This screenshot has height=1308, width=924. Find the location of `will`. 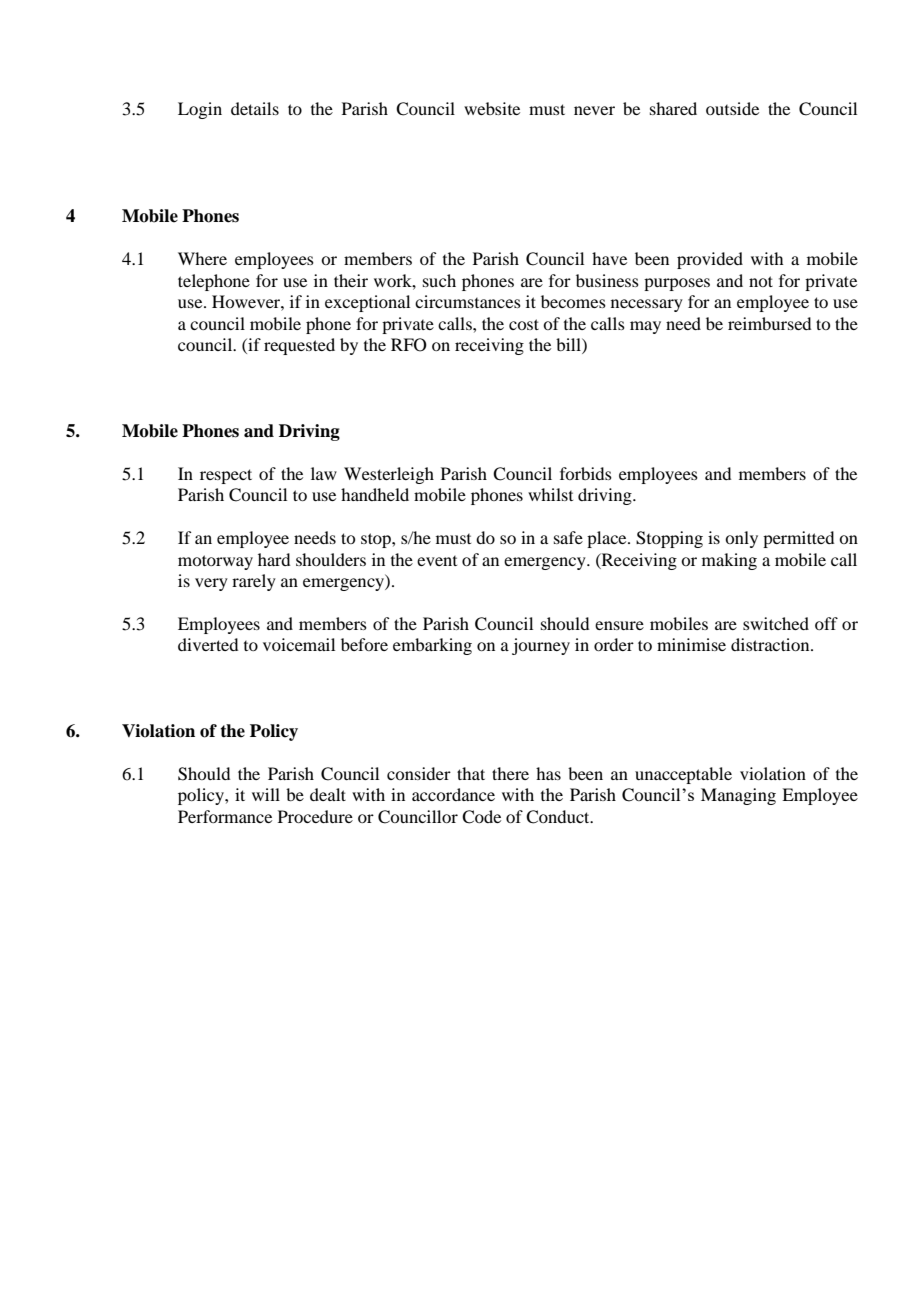

will is located at coordinates (266, 794).
